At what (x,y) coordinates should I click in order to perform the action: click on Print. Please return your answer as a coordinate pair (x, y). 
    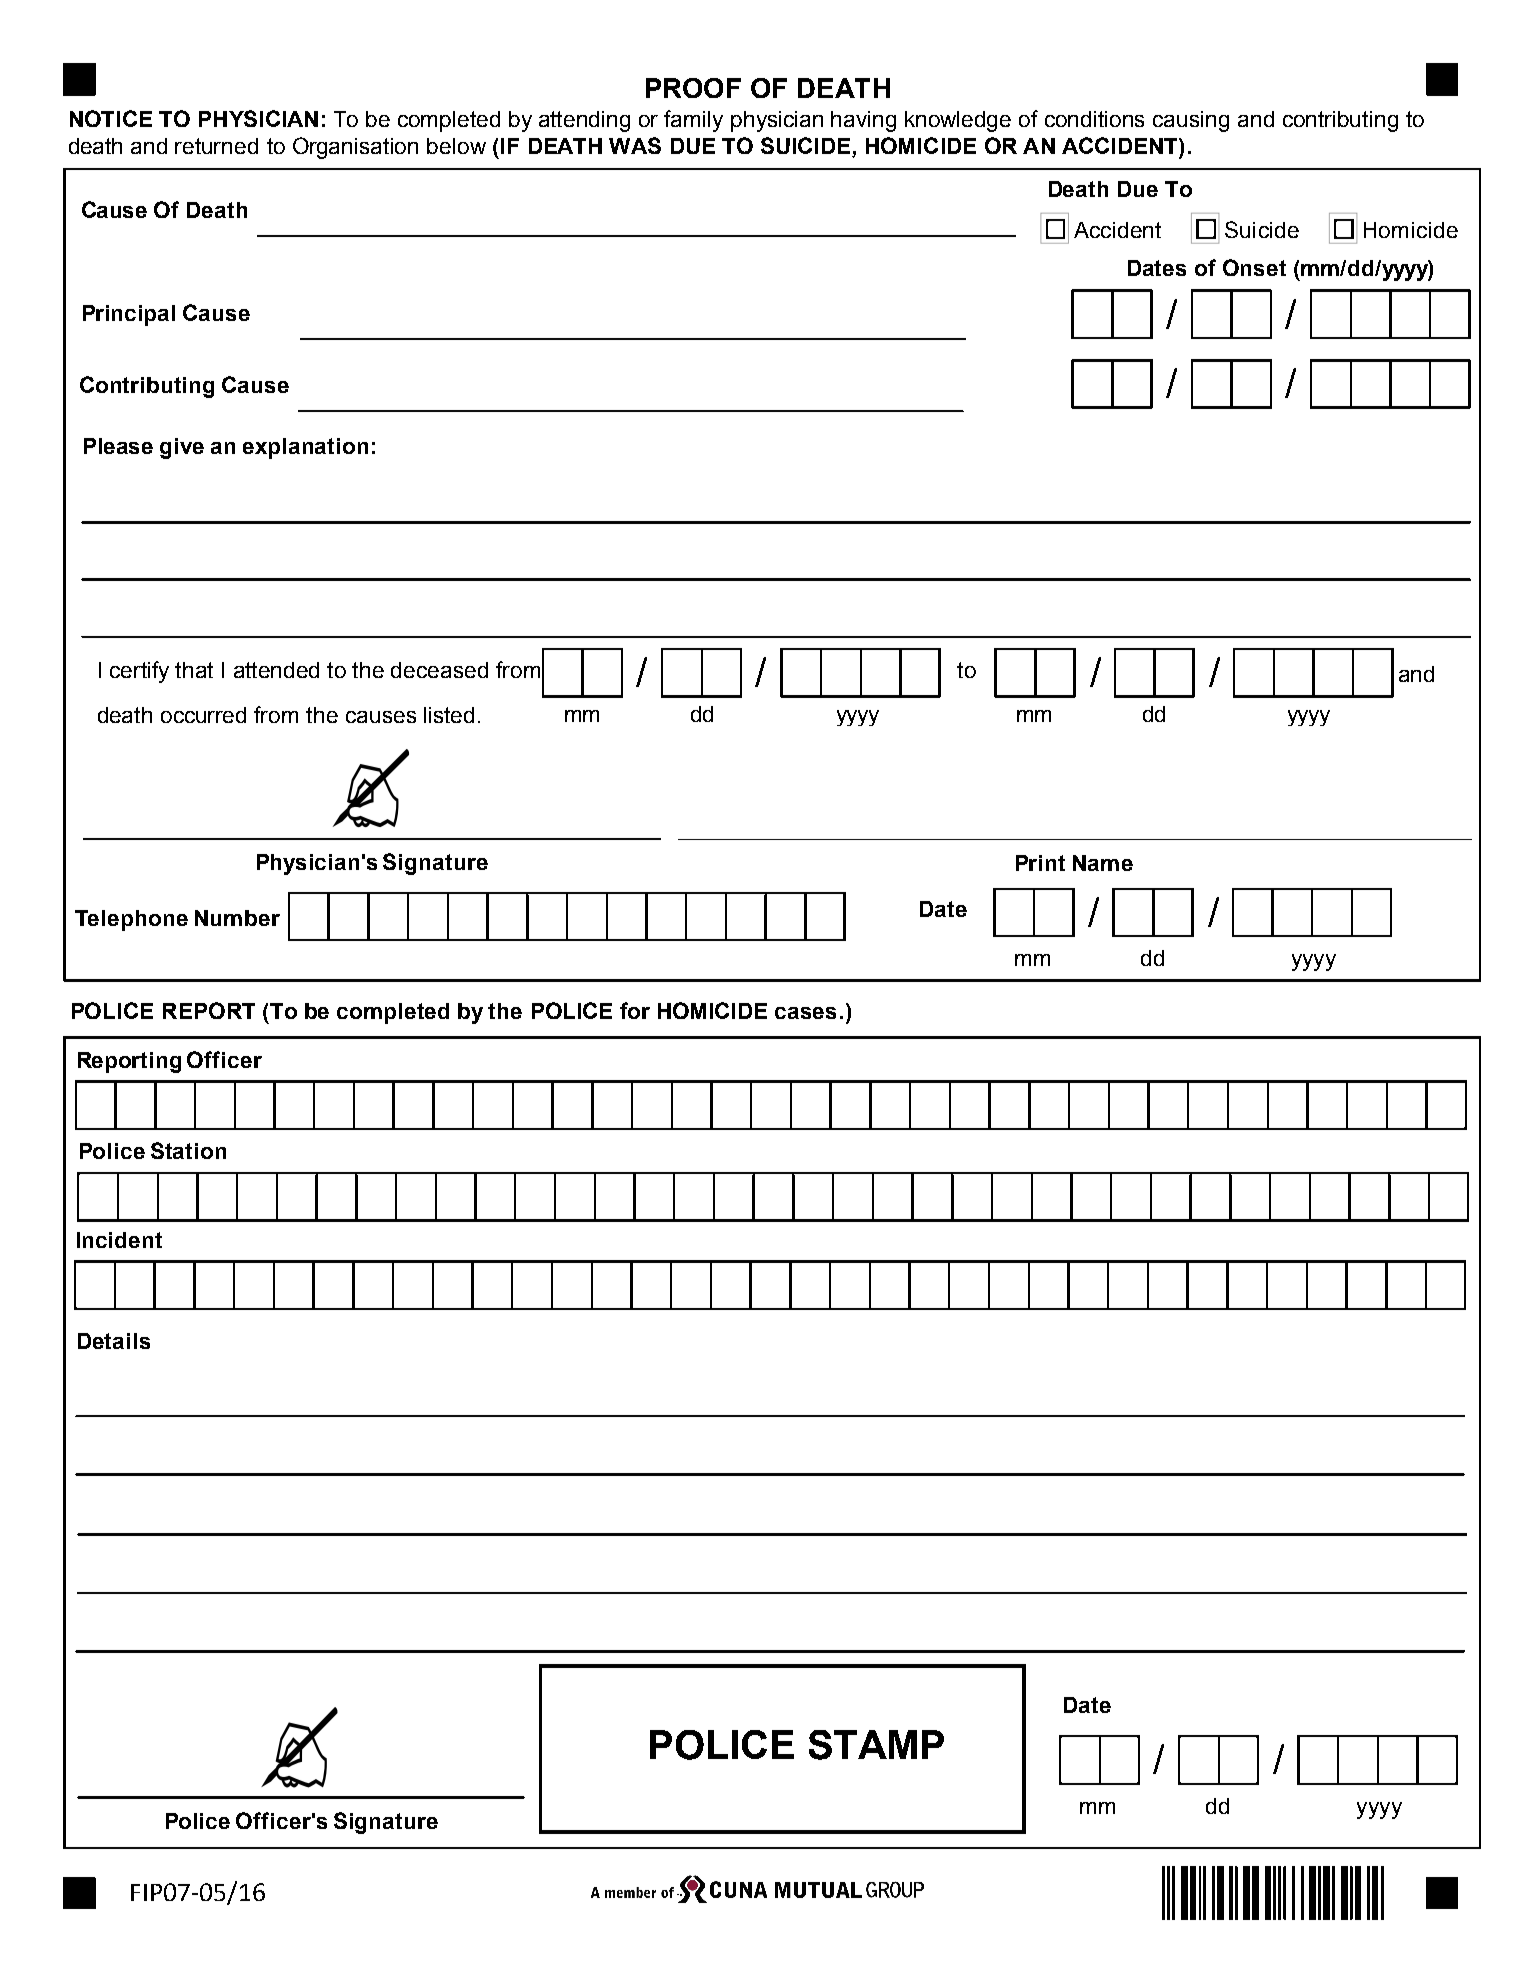
    Looking at the image, I should click on (1040, 863).
